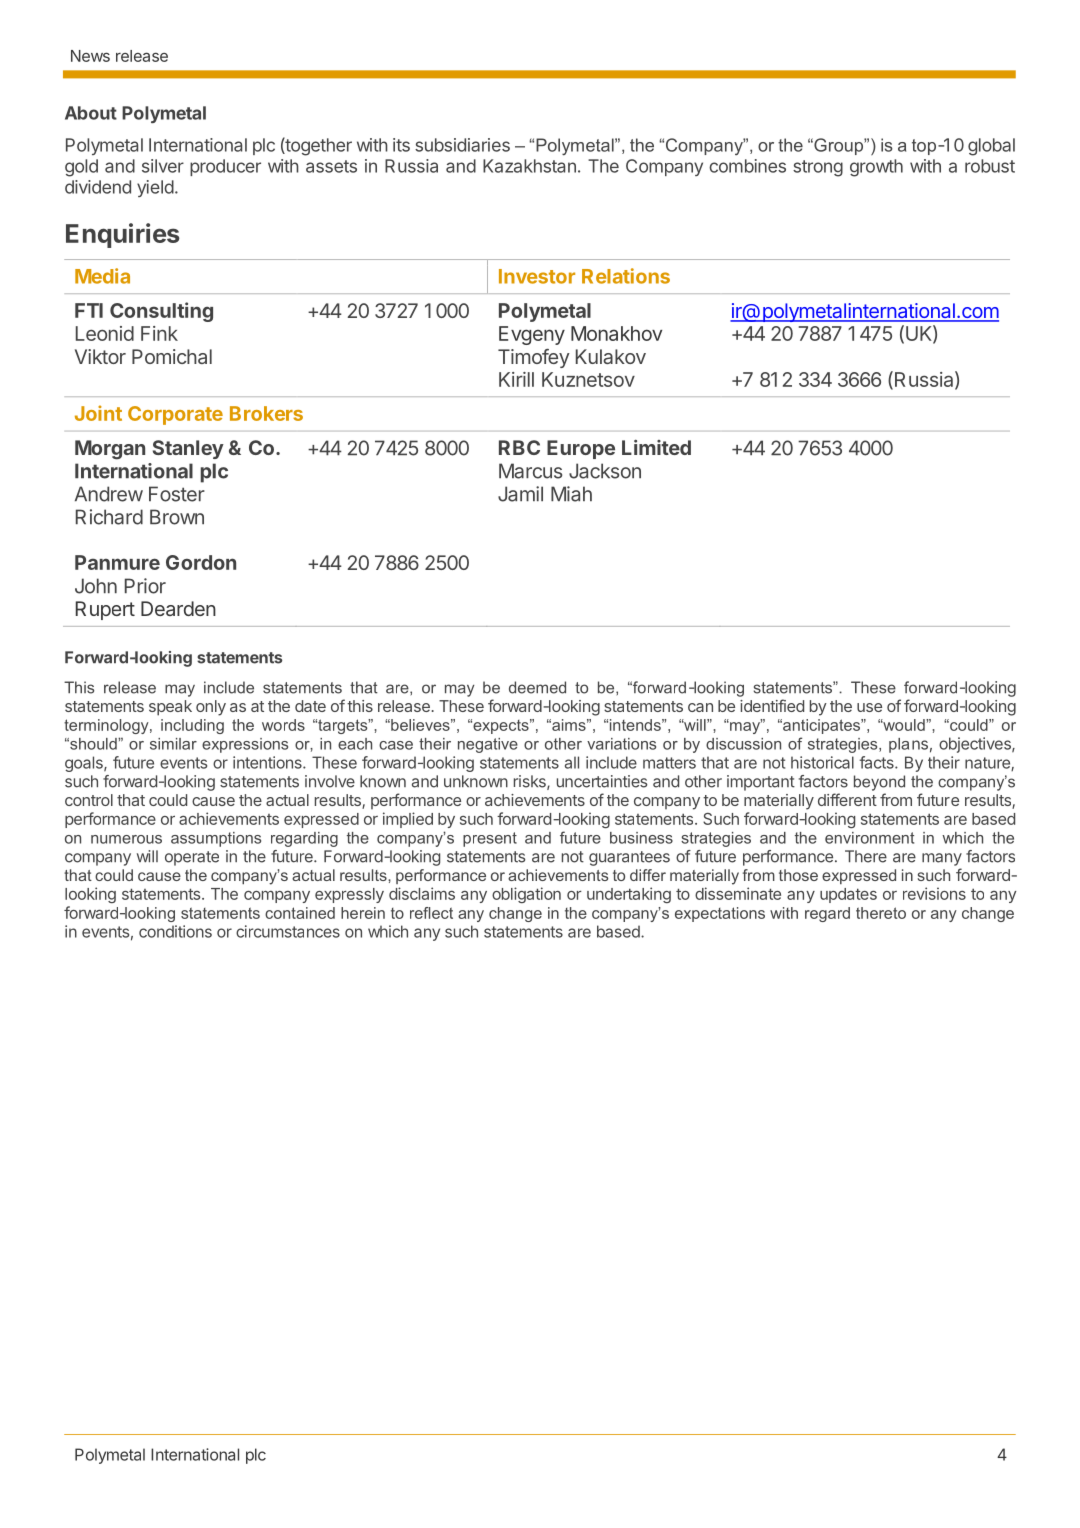 This screenshot has height=1528, width=1080. Describe the element at coordinates (520, 494) in the screenshot. I see `Jamil` at that location.
